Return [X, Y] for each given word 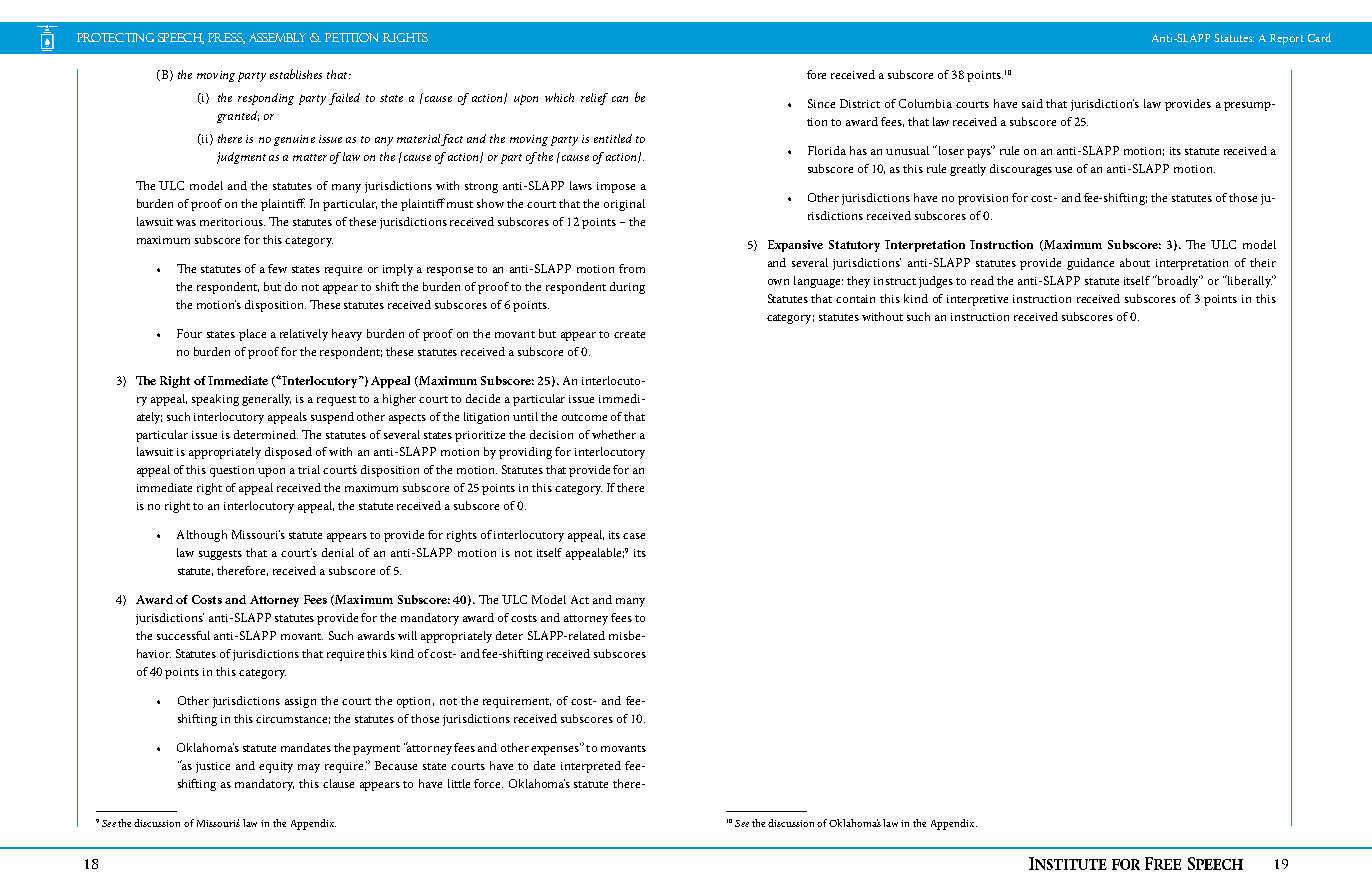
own [778, 282]
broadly [1177, 281]
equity [276, 767]
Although [202, 536]
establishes [296, 74]
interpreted [591, 767]
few [277, 268]
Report [1287, 39]
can [620, 99]
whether [614, 434]
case [634, 536]
